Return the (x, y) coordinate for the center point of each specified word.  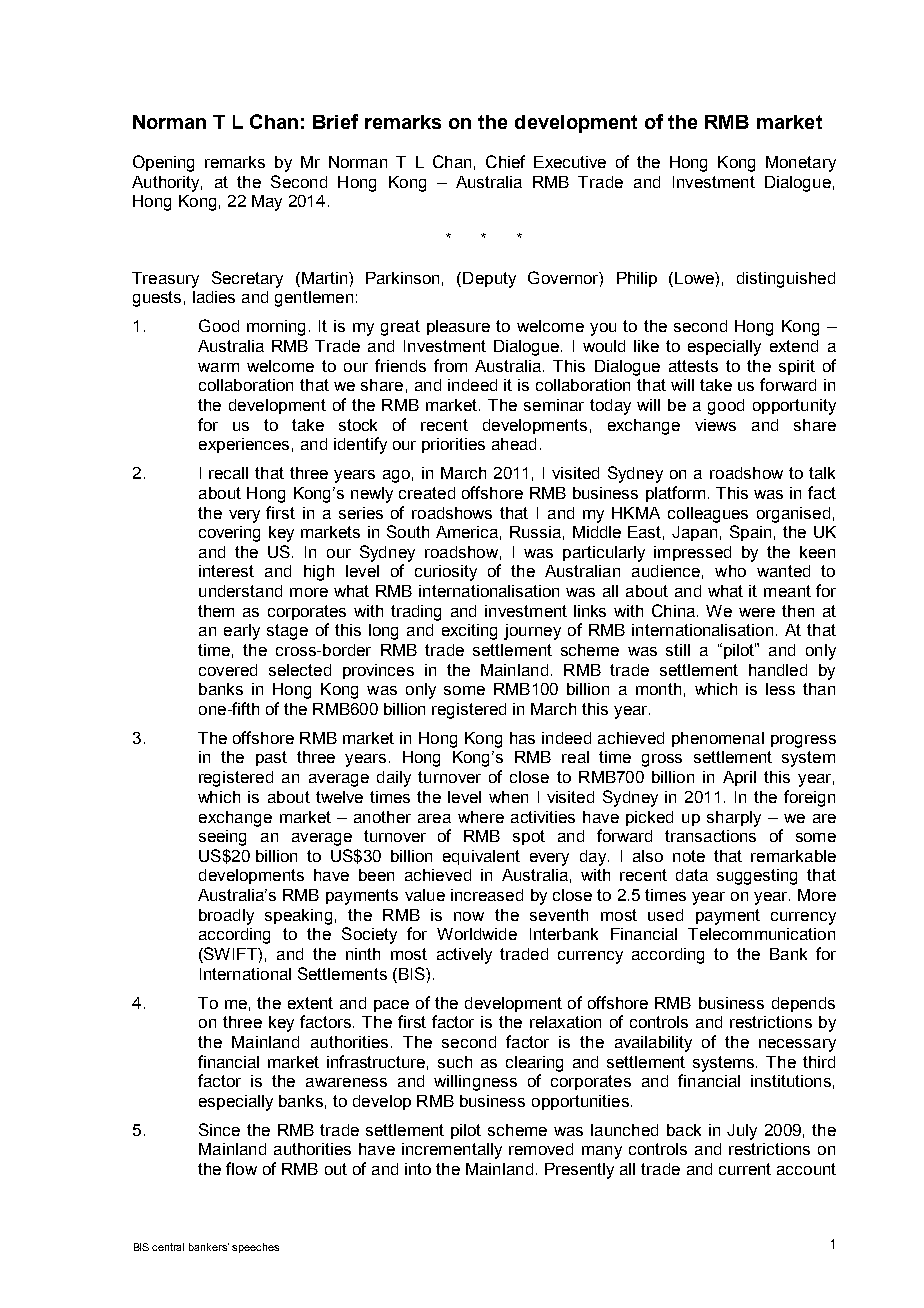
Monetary (801, 164)
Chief (505, 161)
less (780, 689)
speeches (255, 1248)
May (267, 203)
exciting (469, 632)
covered (228, 670)
